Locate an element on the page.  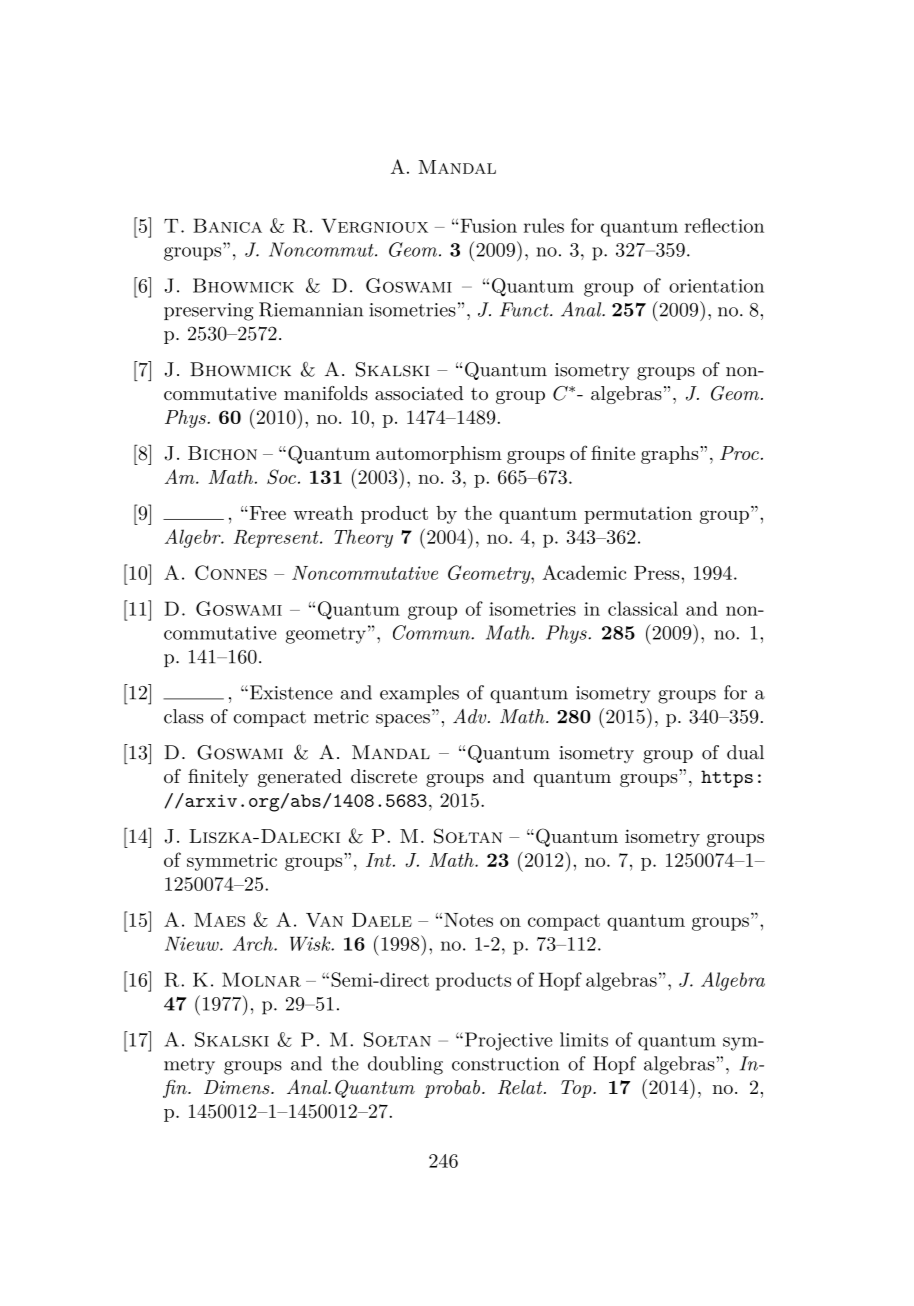
Riemannian is located at coordinates (311, 309).
